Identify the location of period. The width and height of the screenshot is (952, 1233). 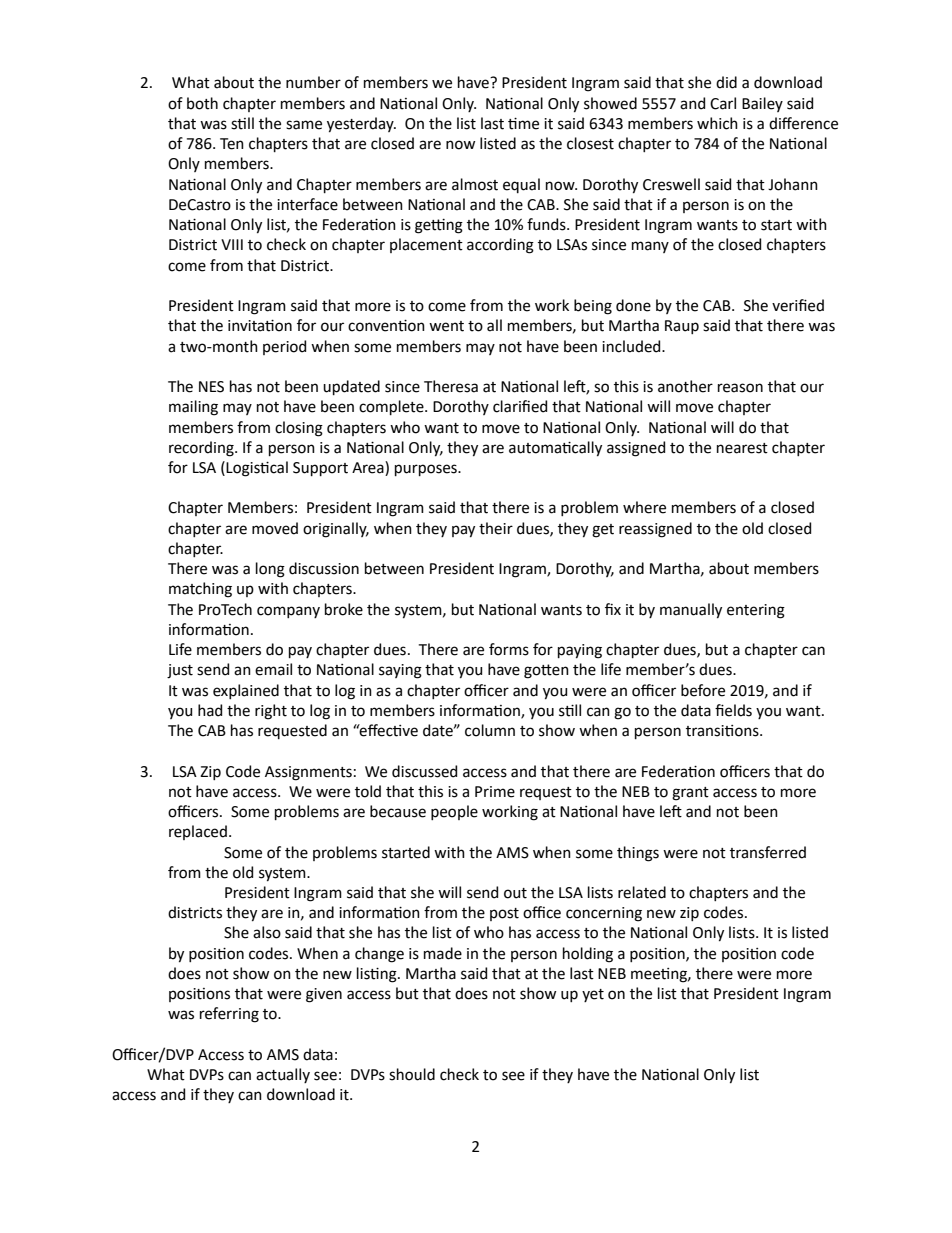
(284, 347).
